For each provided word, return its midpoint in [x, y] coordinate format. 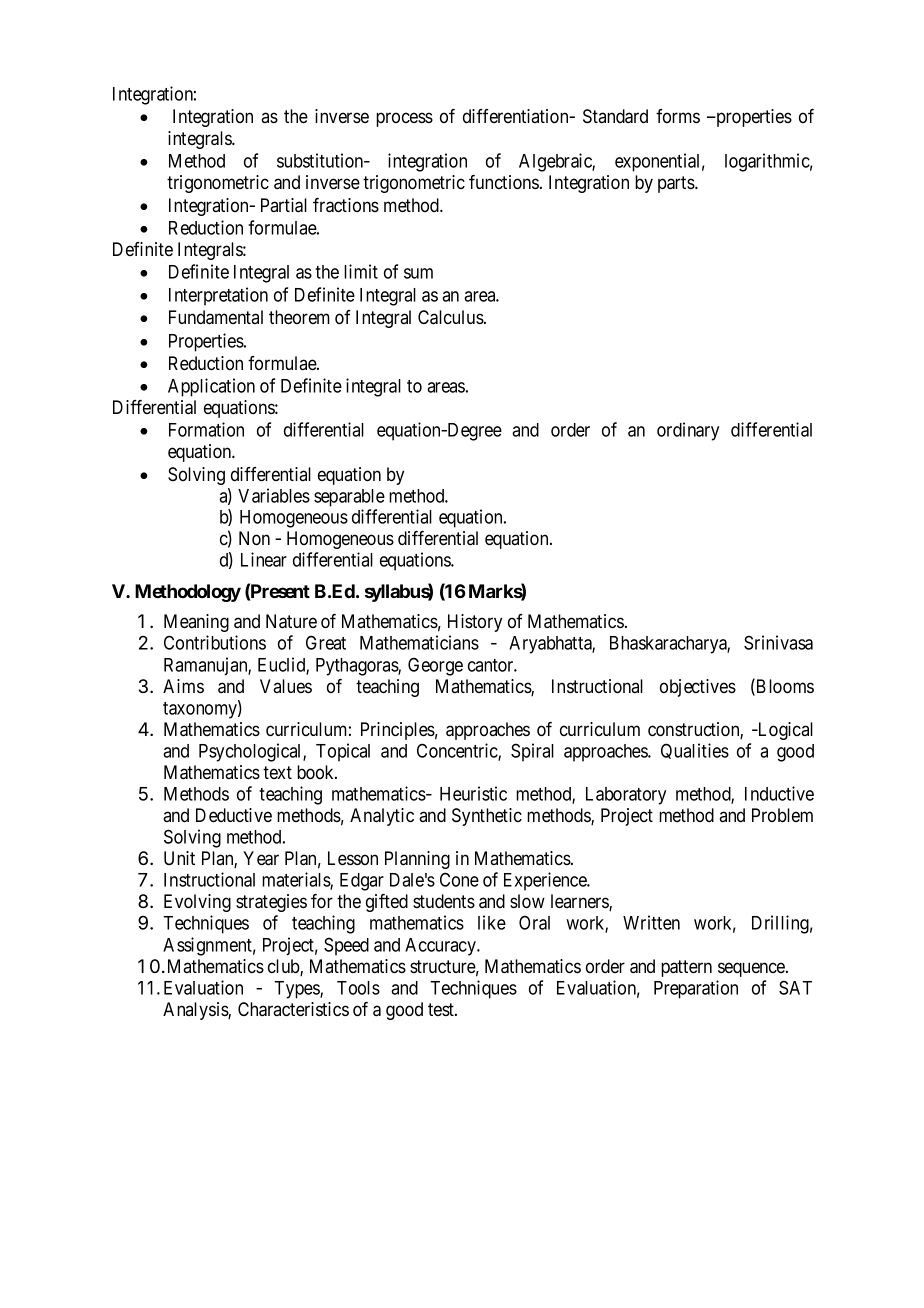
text [277, 772]
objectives [698, 688]
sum [418, 273]
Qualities [695, 751]
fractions [346, 205]
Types [297, 990]
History [475, 623]
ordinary [688, 431]
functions [504, 182]
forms [678, 116]
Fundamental [216, 317]
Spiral [532, 752]
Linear [264, 559]
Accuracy [441, 947]
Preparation [696, 989]
